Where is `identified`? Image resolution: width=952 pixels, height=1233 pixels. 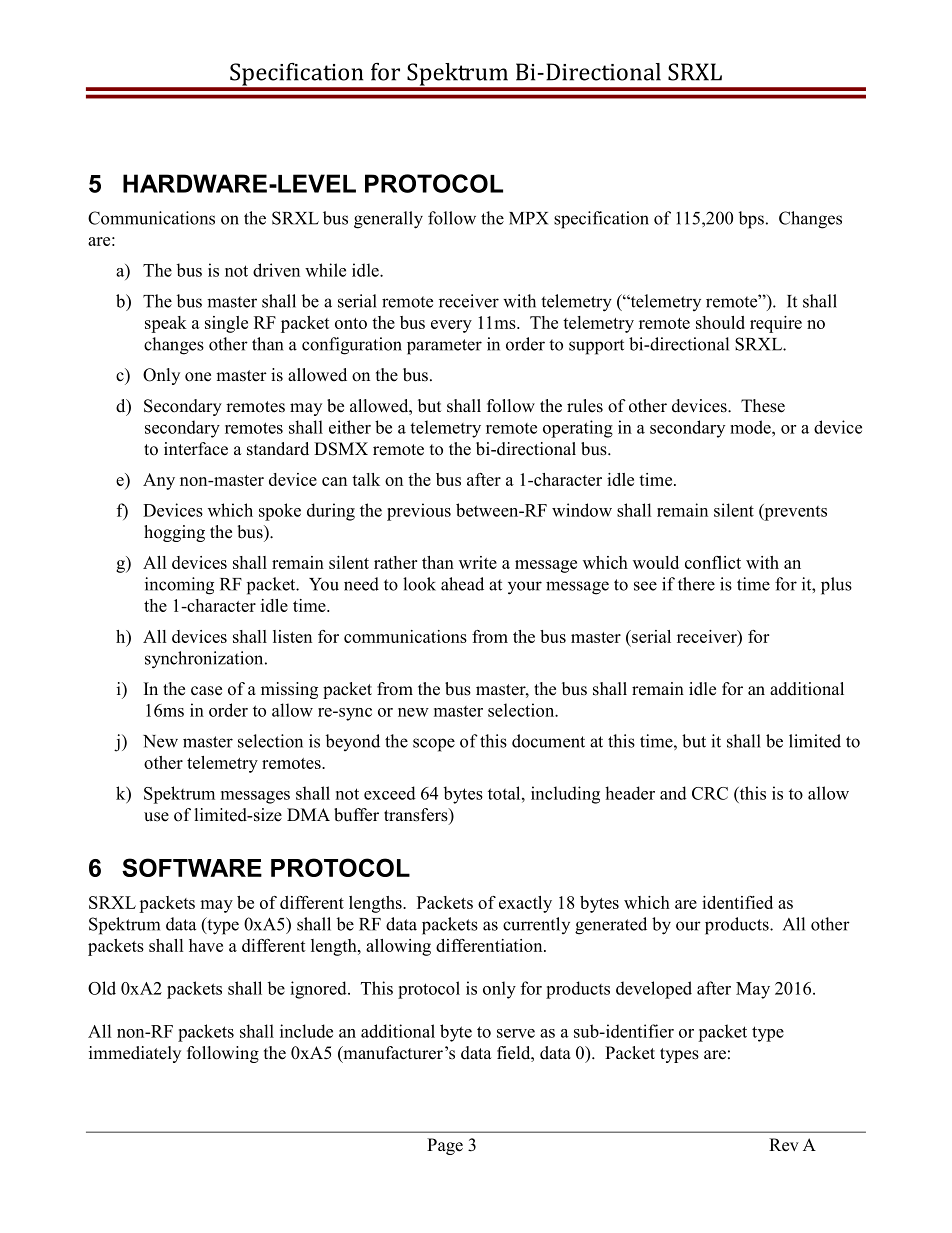 identified is located at coordinates (737, 902).
